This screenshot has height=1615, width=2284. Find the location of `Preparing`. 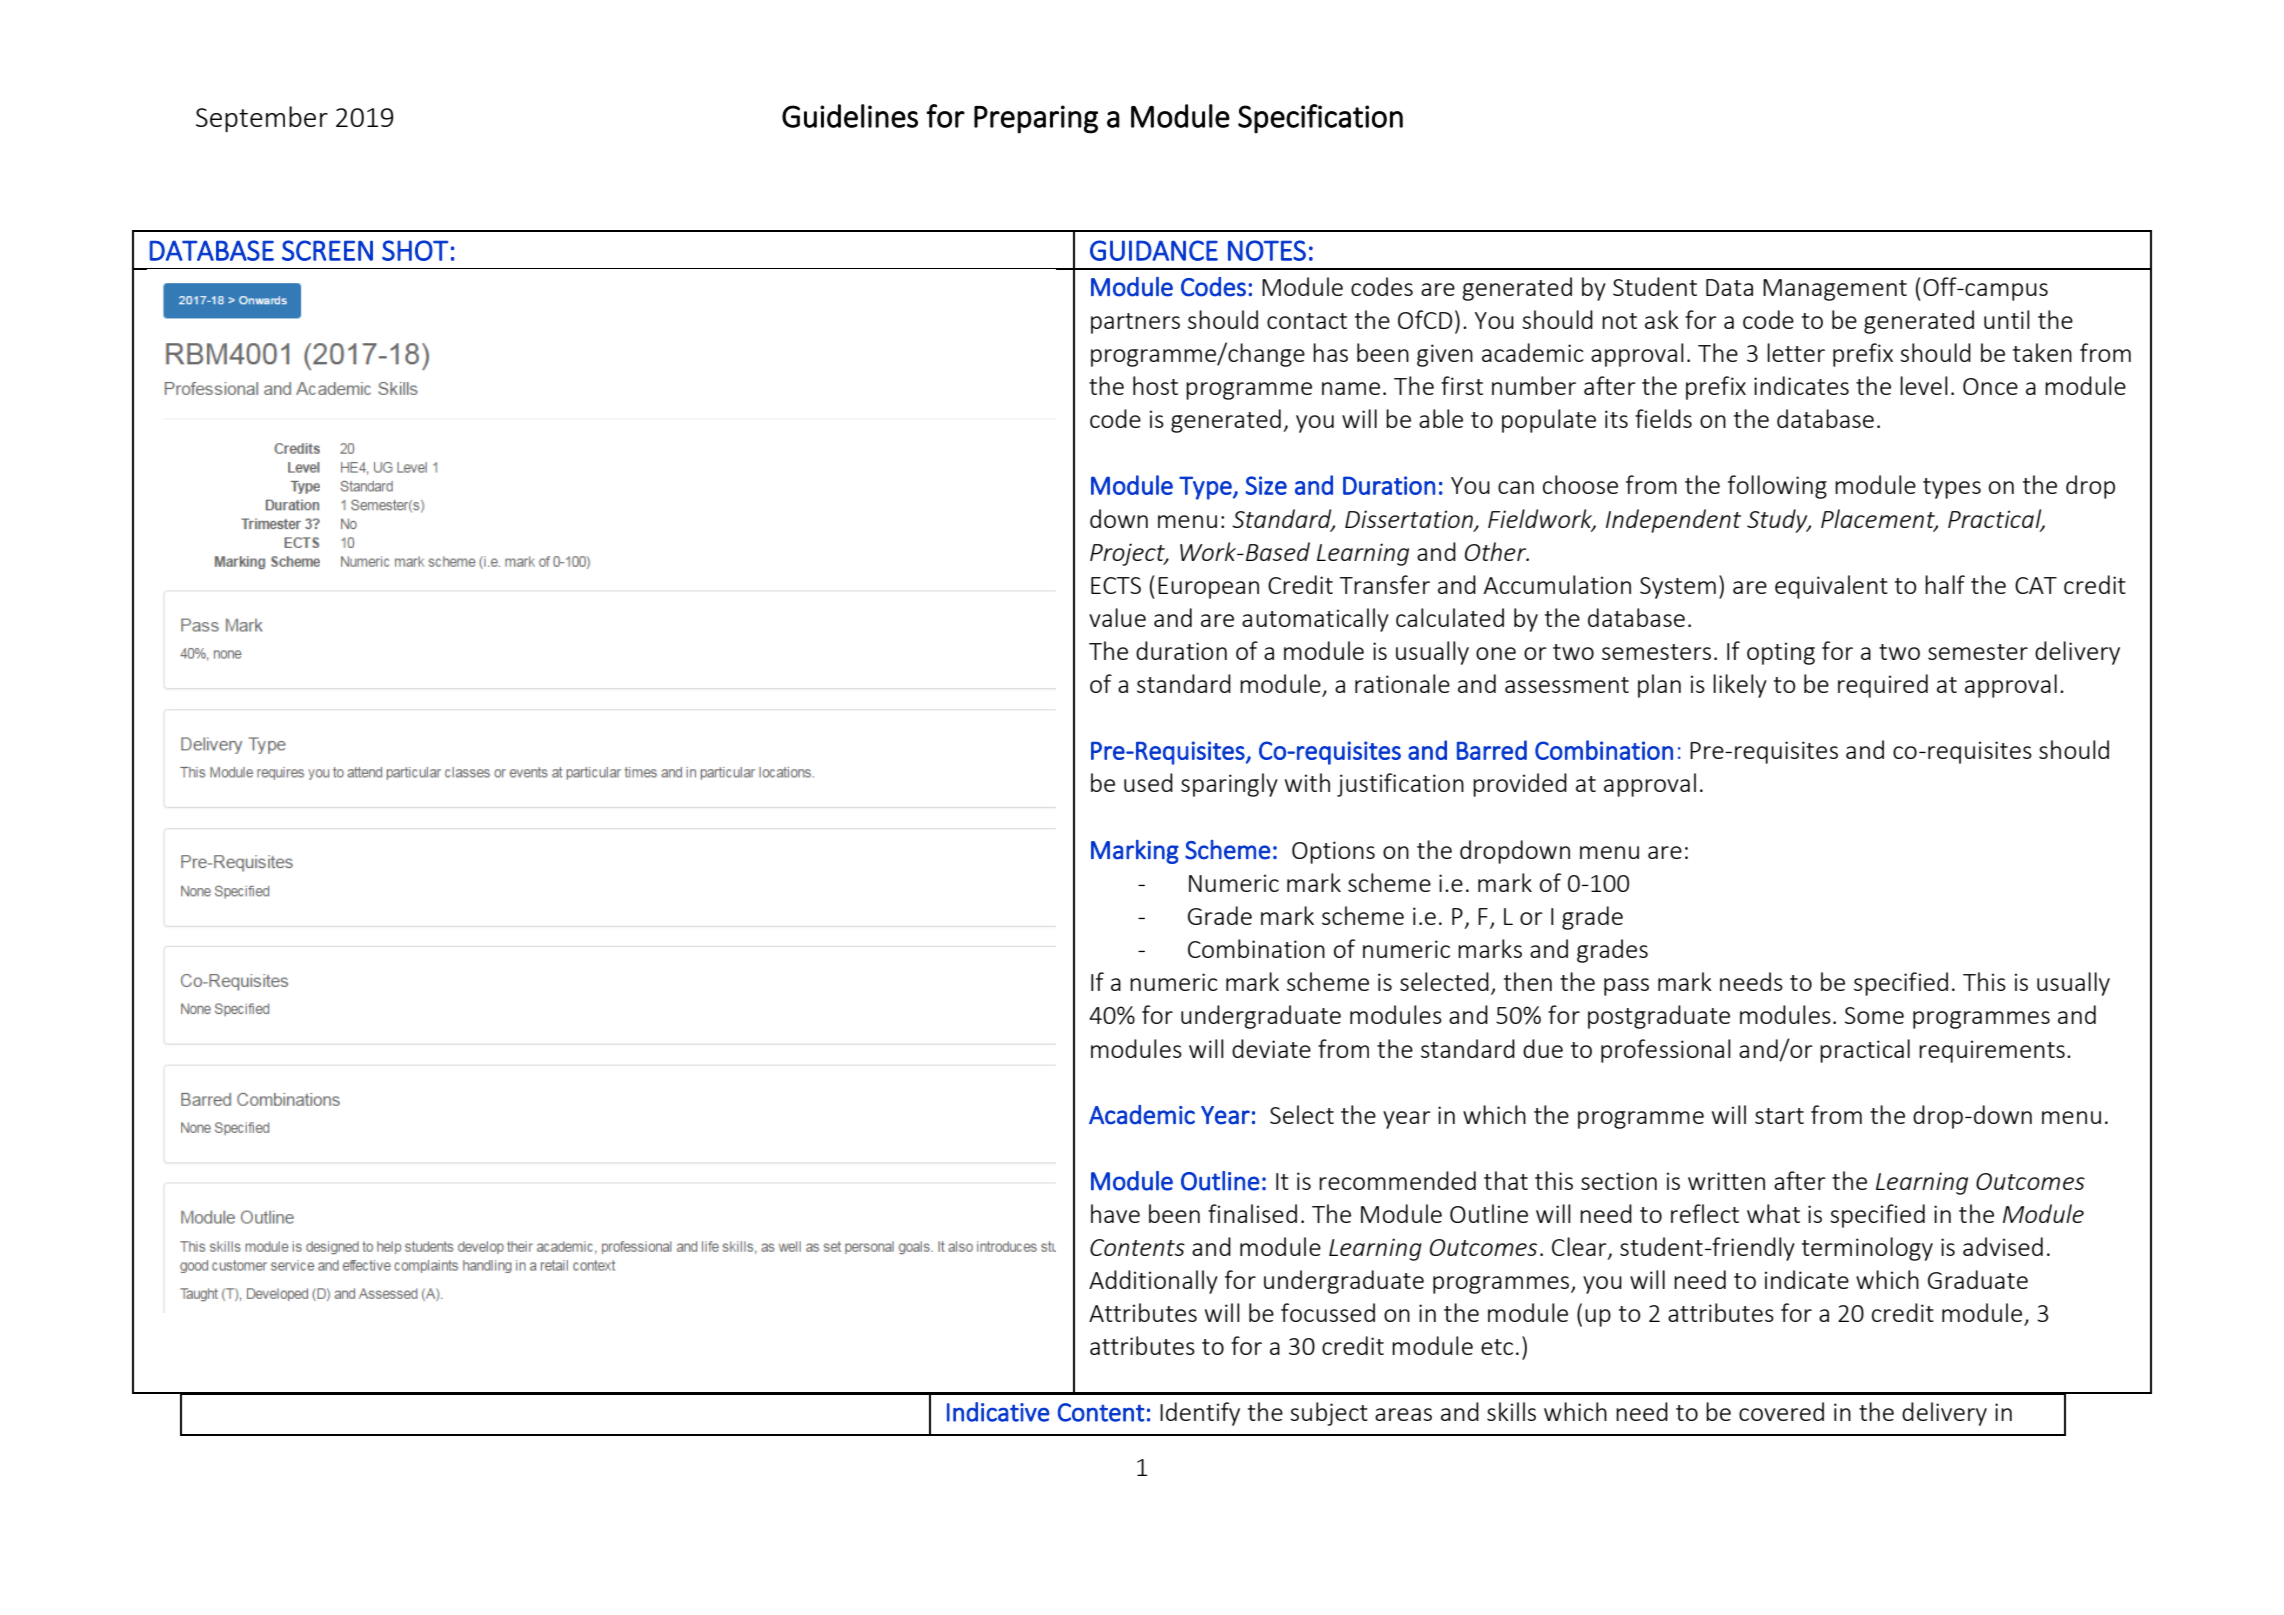

Preparing is located at coordinates (1036, 119).
